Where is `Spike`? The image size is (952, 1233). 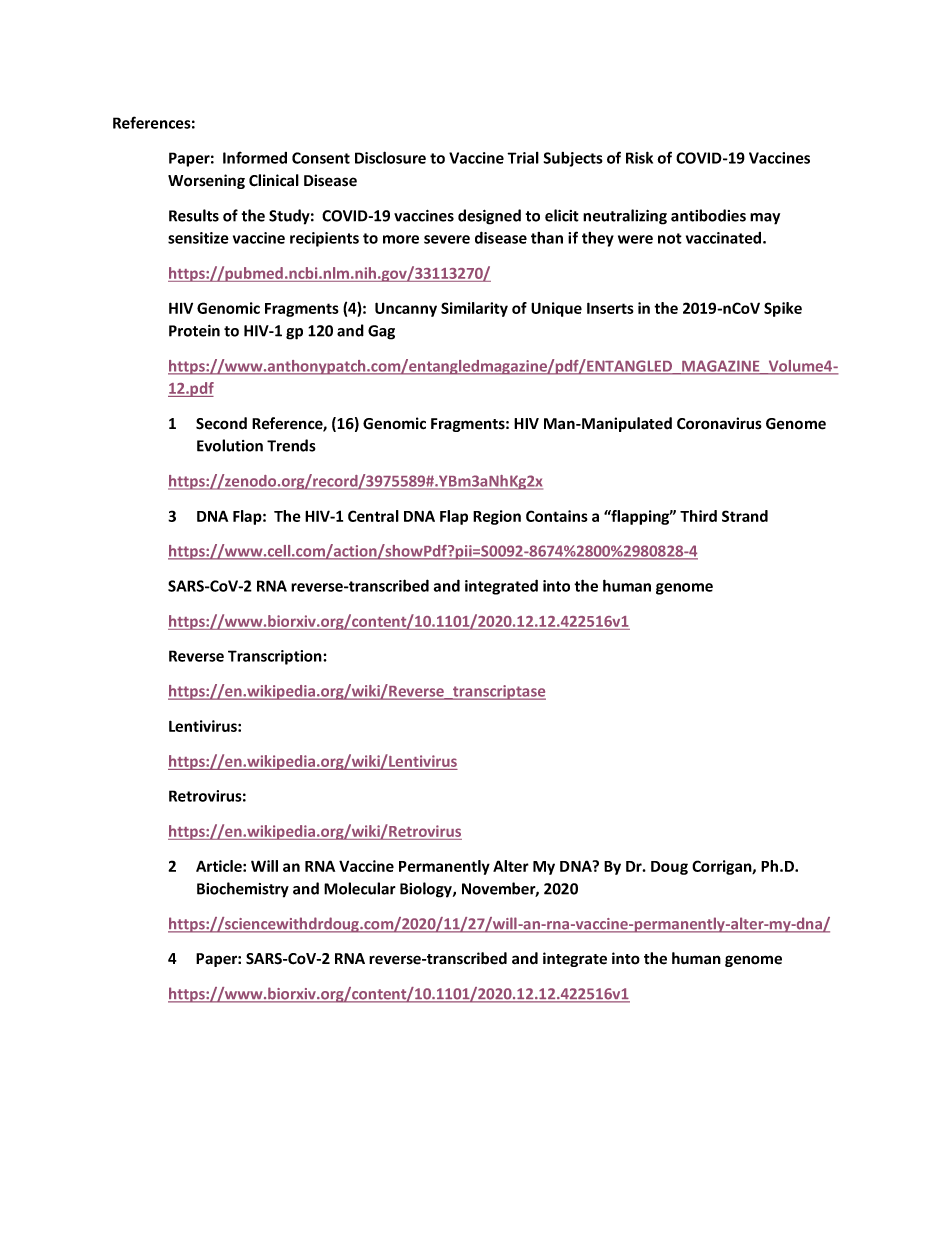 Spike is located at coordinates (783, 309).
